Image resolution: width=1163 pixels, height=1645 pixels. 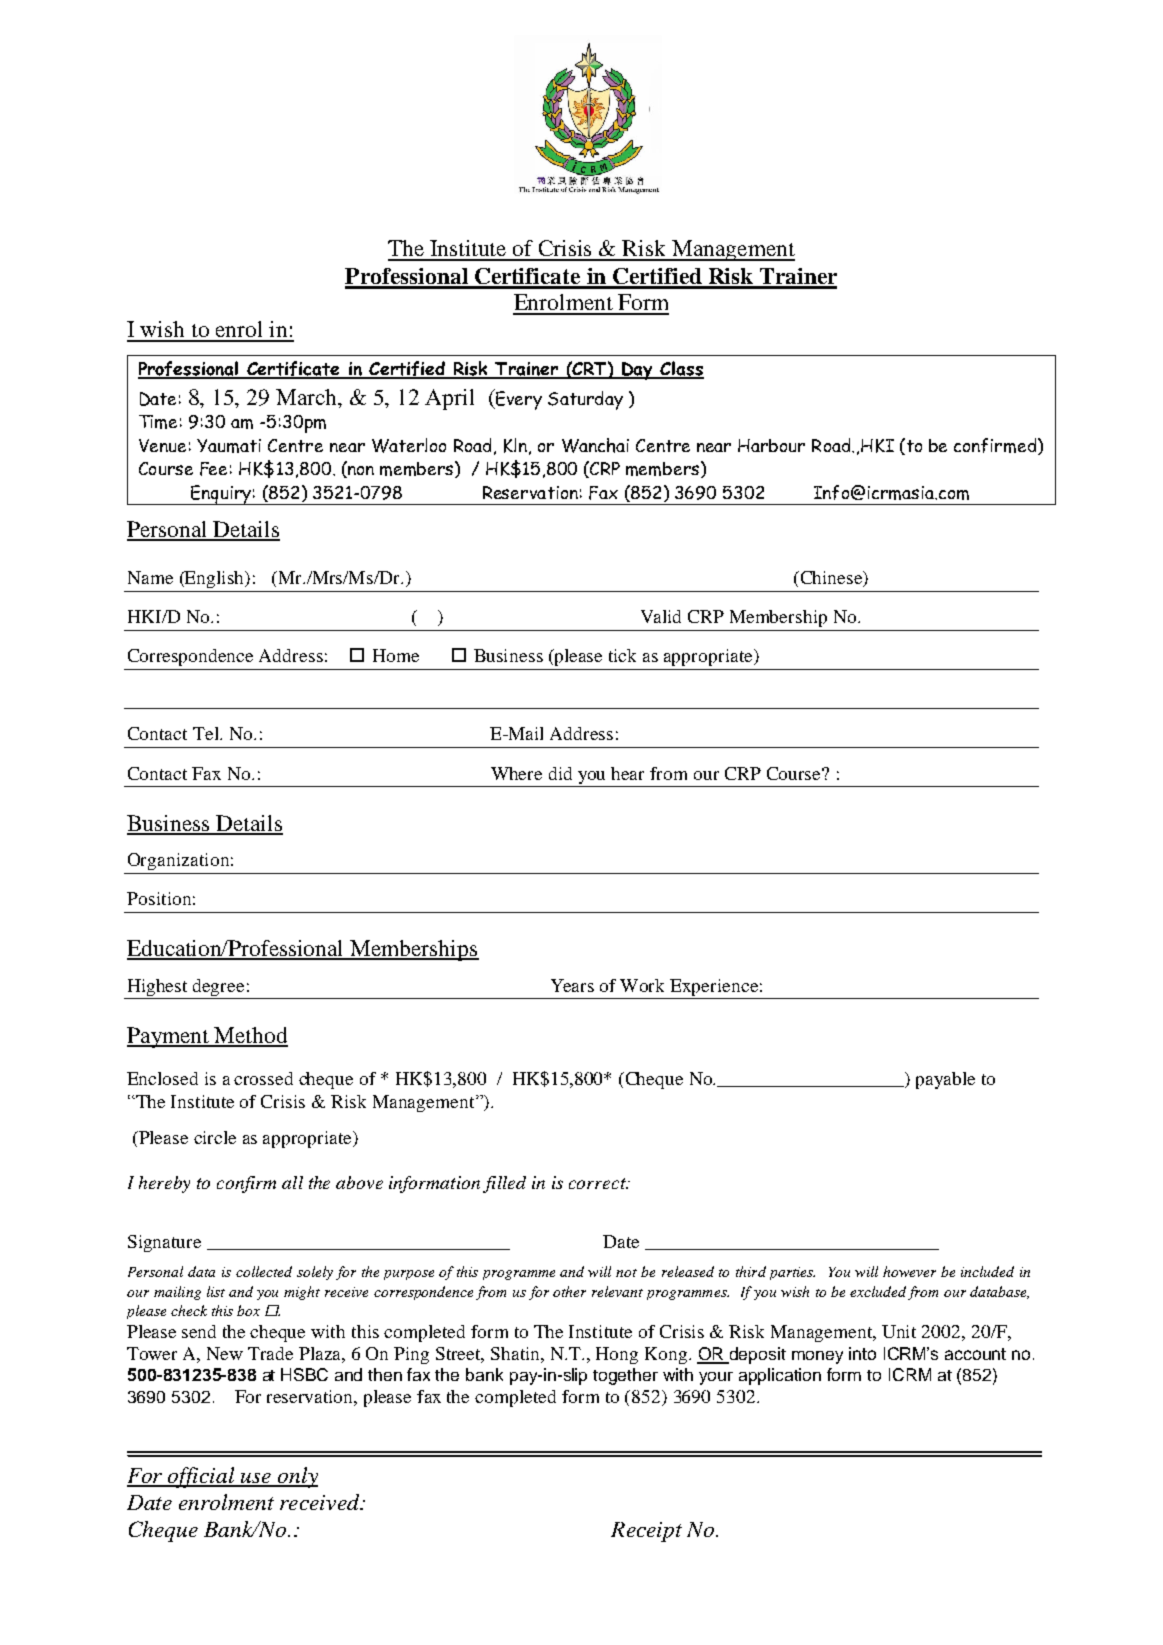 What do you see at coordinates (572, 985) in the page?
I see `Years` at bounding box center [572, 985].
